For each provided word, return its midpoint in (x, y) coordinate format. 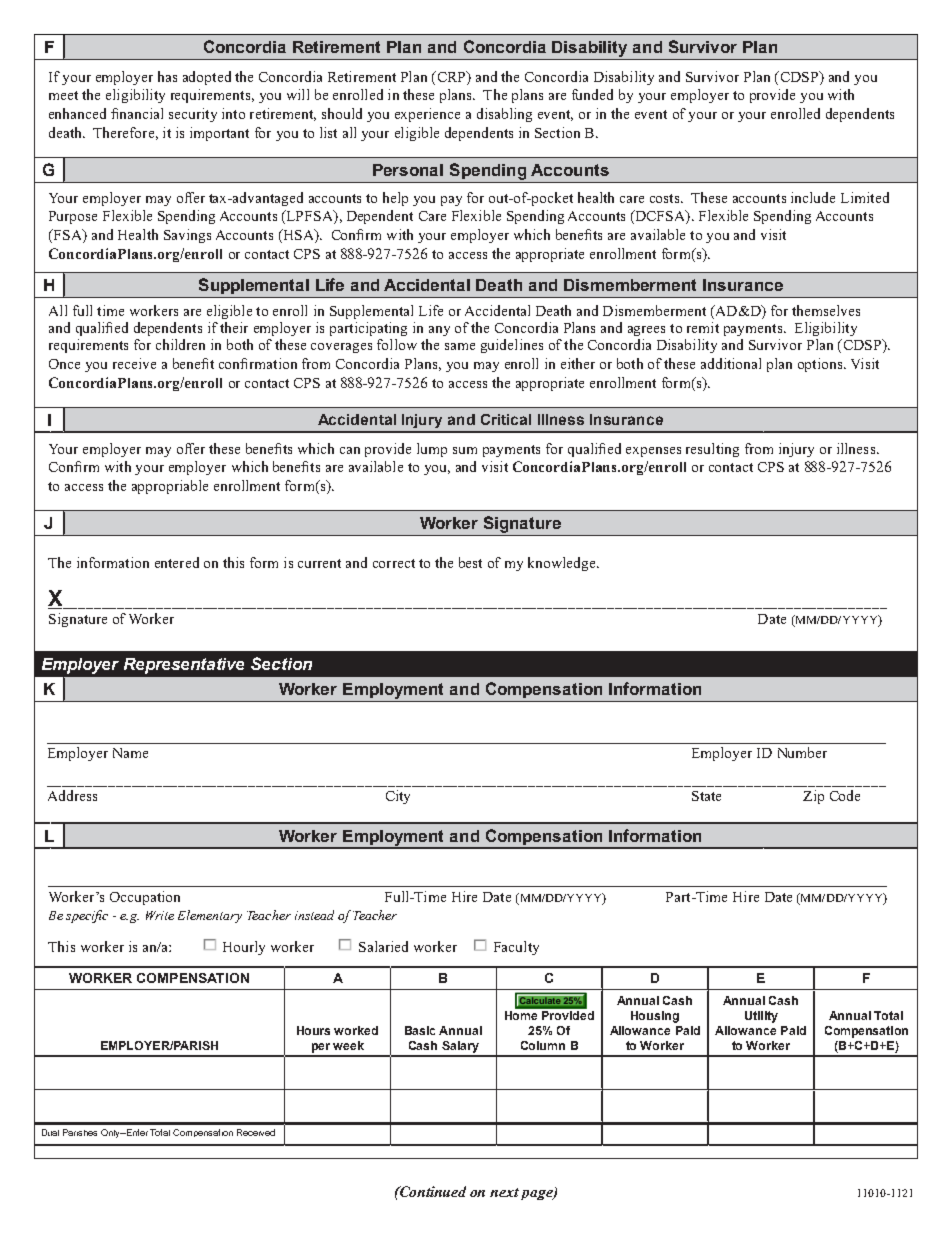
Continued (432, 1191)
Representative (184, 666)
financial (137, 113)
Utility (761, 1017)
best (470, 562)
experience (427, 115)
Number (802, 752)
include (813, 197)
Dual (50, 1132)
